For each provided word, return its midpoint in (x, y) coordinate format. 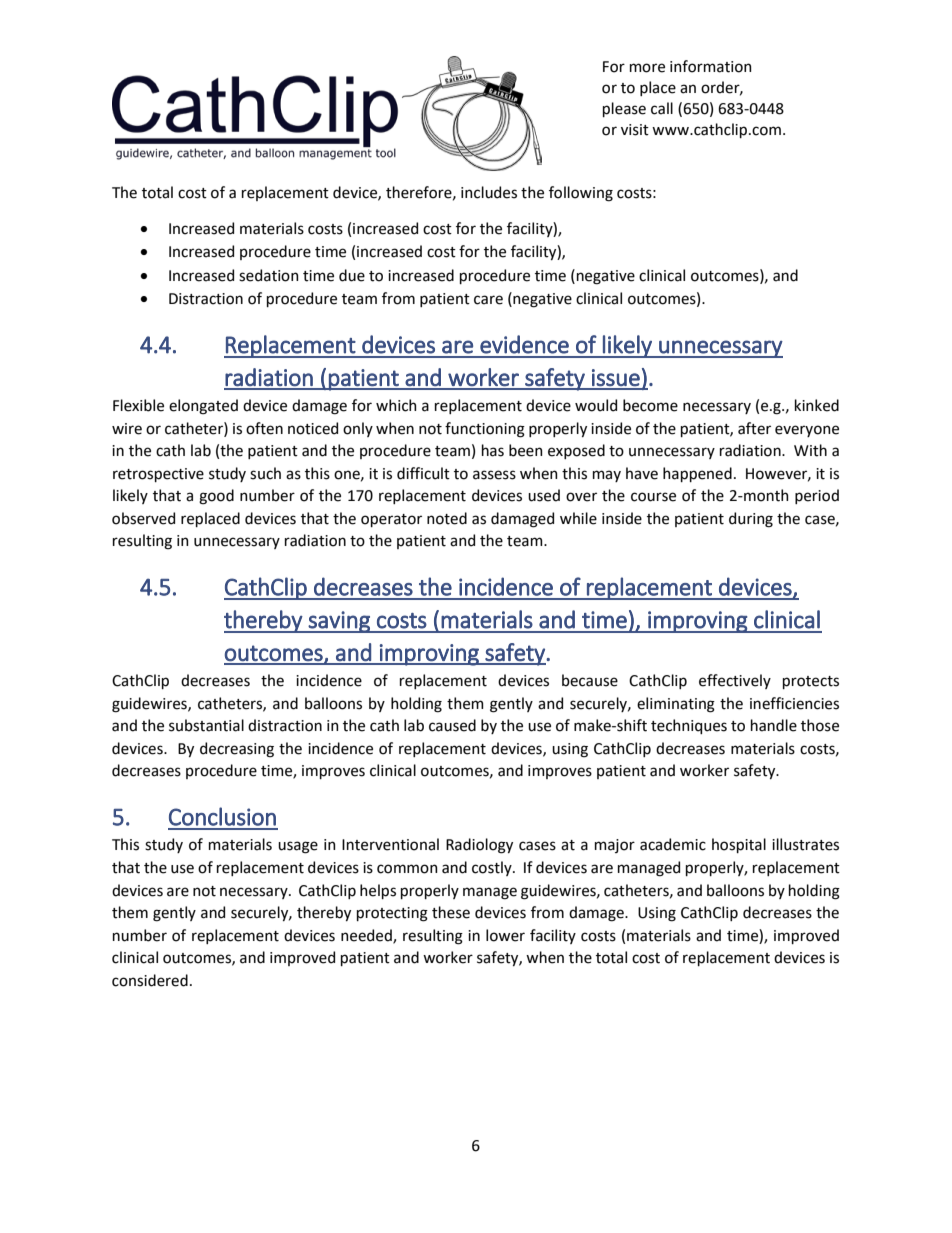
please (624, 109)
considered (150, 980)
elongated (203, 407)
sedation (269, 275)
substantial (206, 725)
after (754, 428)
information (711, 66)
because (590, 680)
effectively (735, 681)
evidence (524, 344)
